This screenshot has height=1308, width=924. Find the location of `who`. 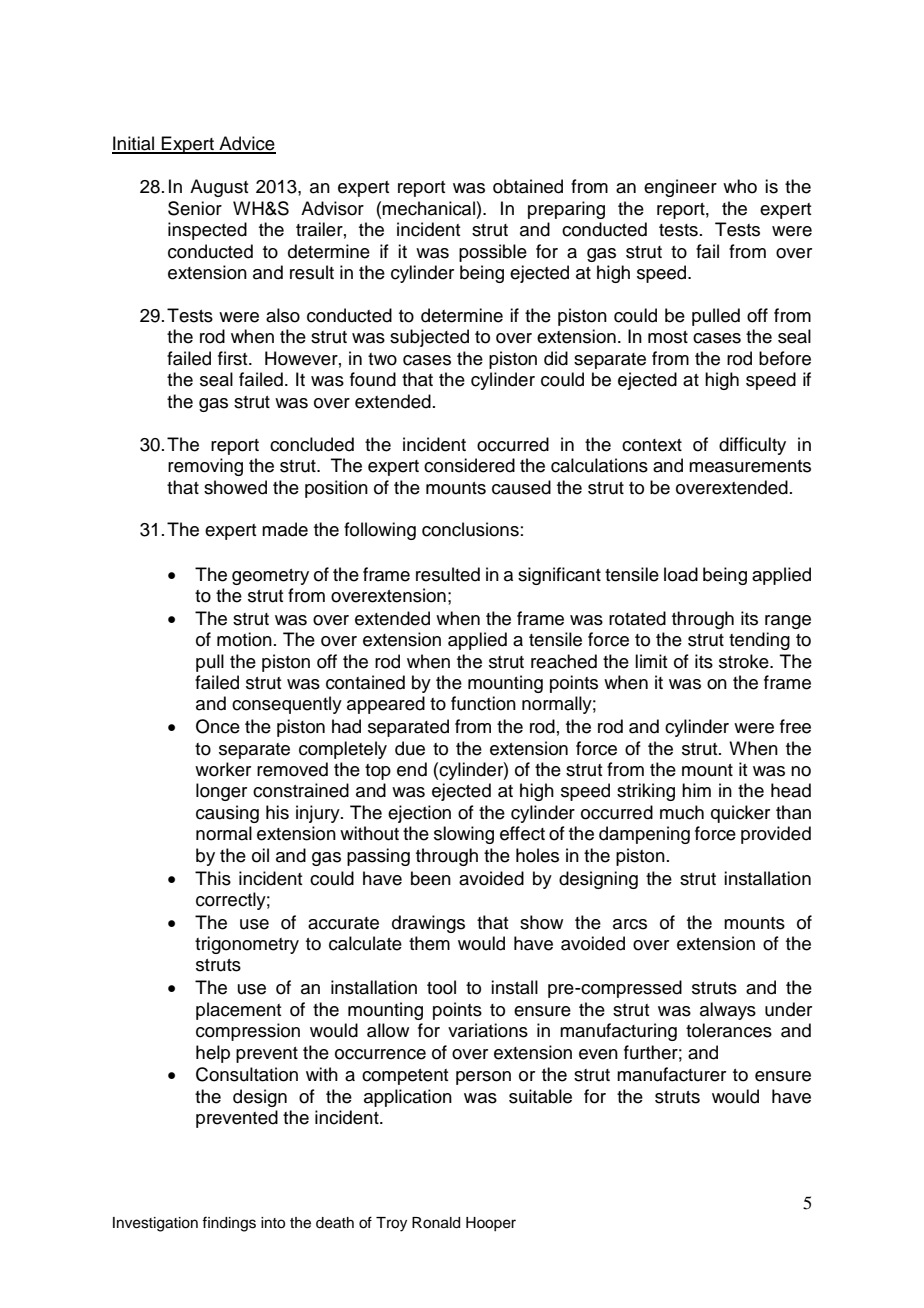

who is located at coordinates (740, 186).
